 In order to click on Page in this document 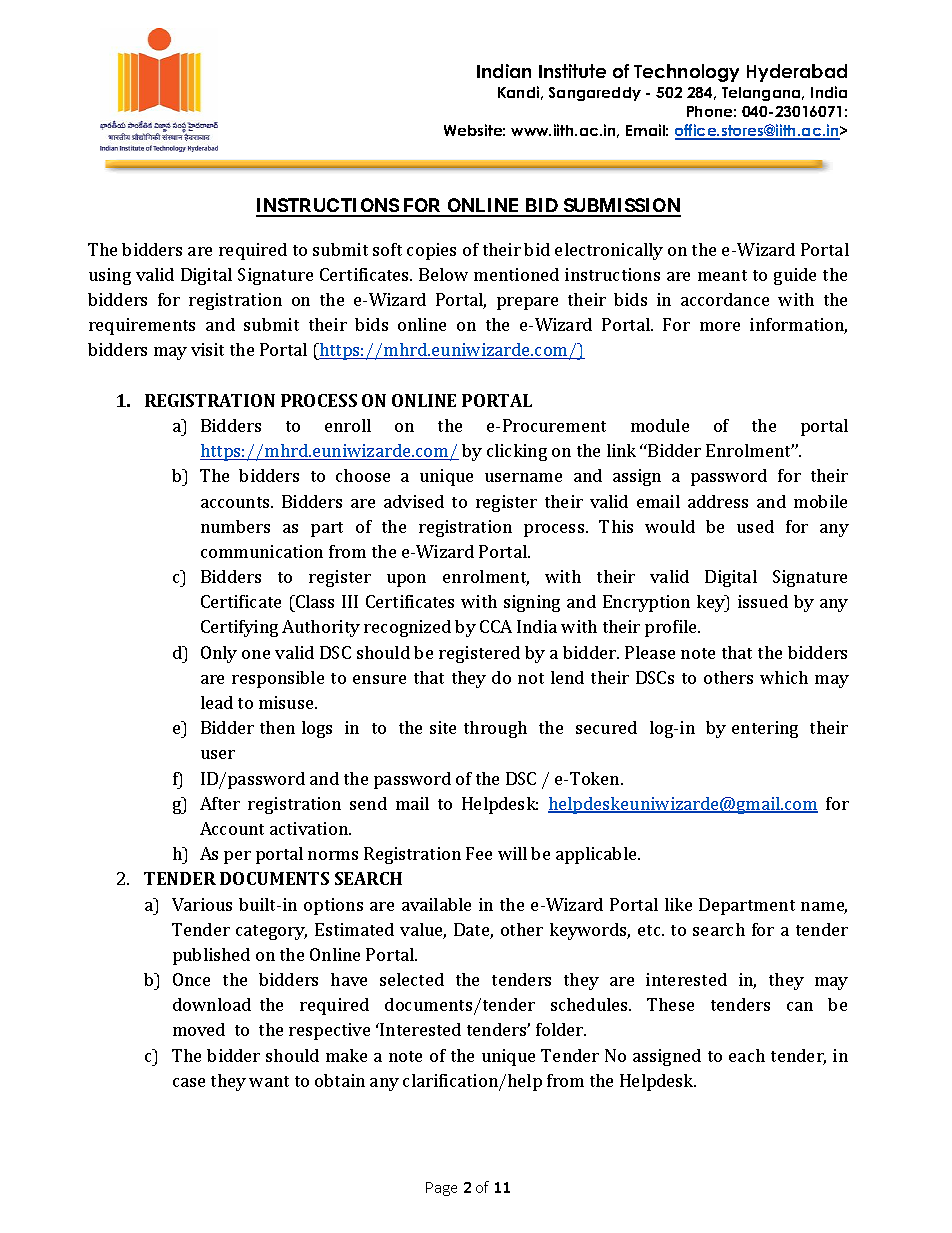, I will do `click(441, 1189)`.
